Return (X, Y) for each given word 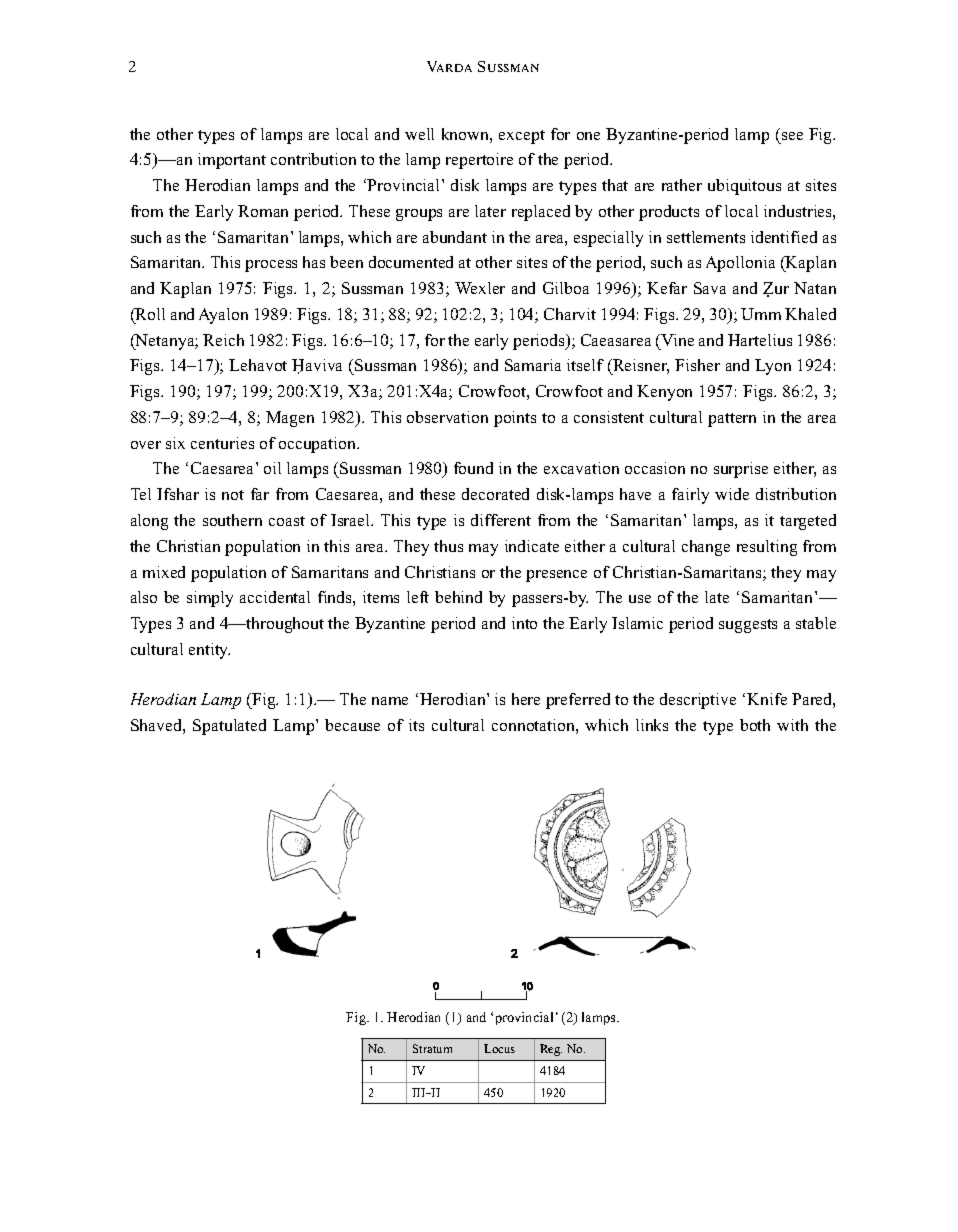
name (390, 701)
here (526, 699)
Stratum (432, 1048)
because (352, 725)
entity (209, 651)
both (755, 725)
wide (732, 494)
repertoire (479, 161)
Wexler (480, 288)
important (232, 161)
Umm (761, 314)
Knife (767, 699)
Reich (223, 340)
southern (232, 520)
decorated (495, 494)
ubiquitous (744, 187)
